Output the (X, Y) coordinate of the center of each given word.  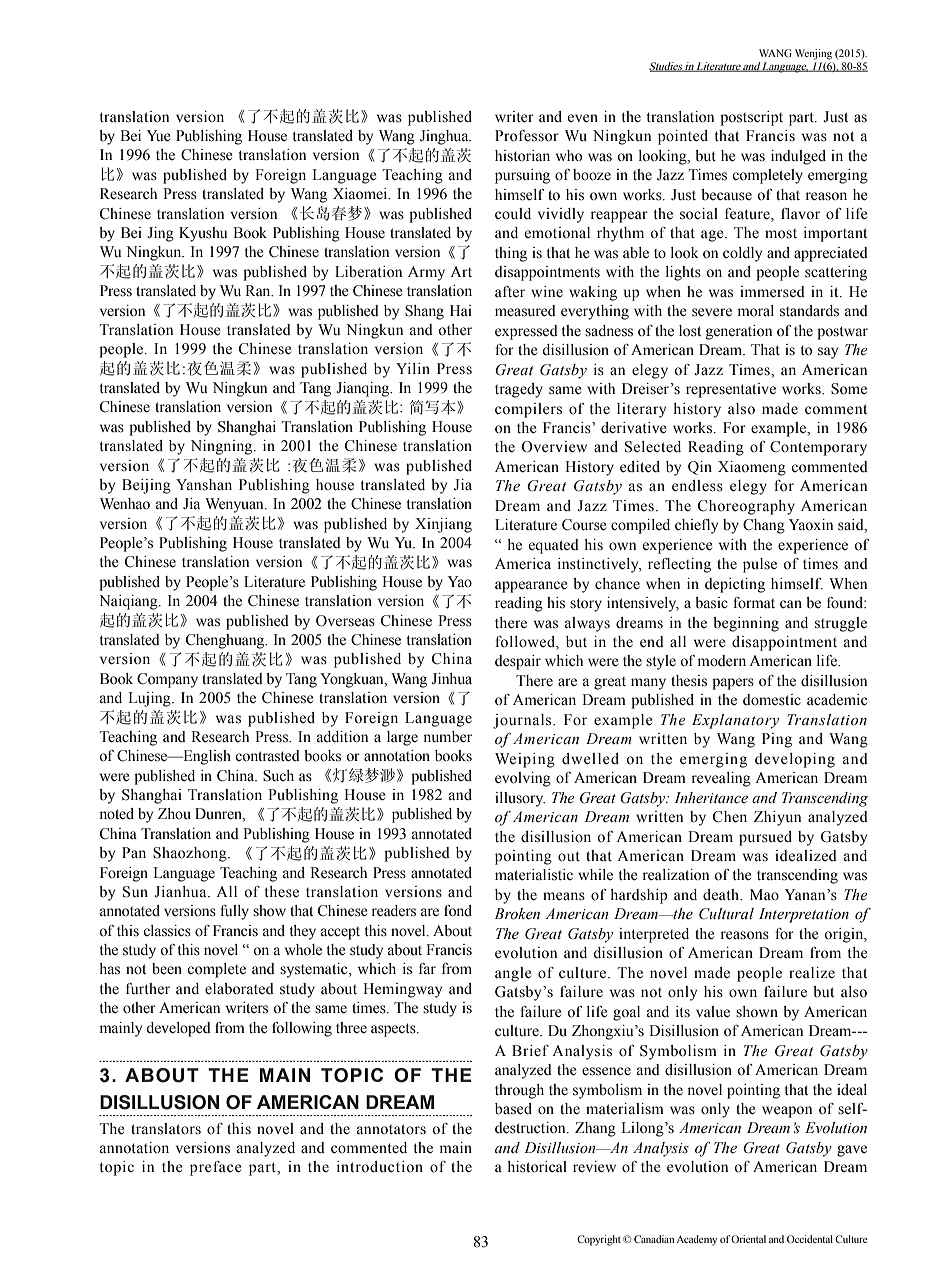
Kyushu (203, 234)
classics (167, 931)
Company (167, 680)
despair (518, 662)
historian (522, 156)
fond (458, 911)
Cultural (726, 914)
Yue (159, 136)
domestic (772, 700)
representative (731, 390)
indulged (798, 157)
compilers (528, 410)
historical (537, 1167)
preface (216, 1168)
